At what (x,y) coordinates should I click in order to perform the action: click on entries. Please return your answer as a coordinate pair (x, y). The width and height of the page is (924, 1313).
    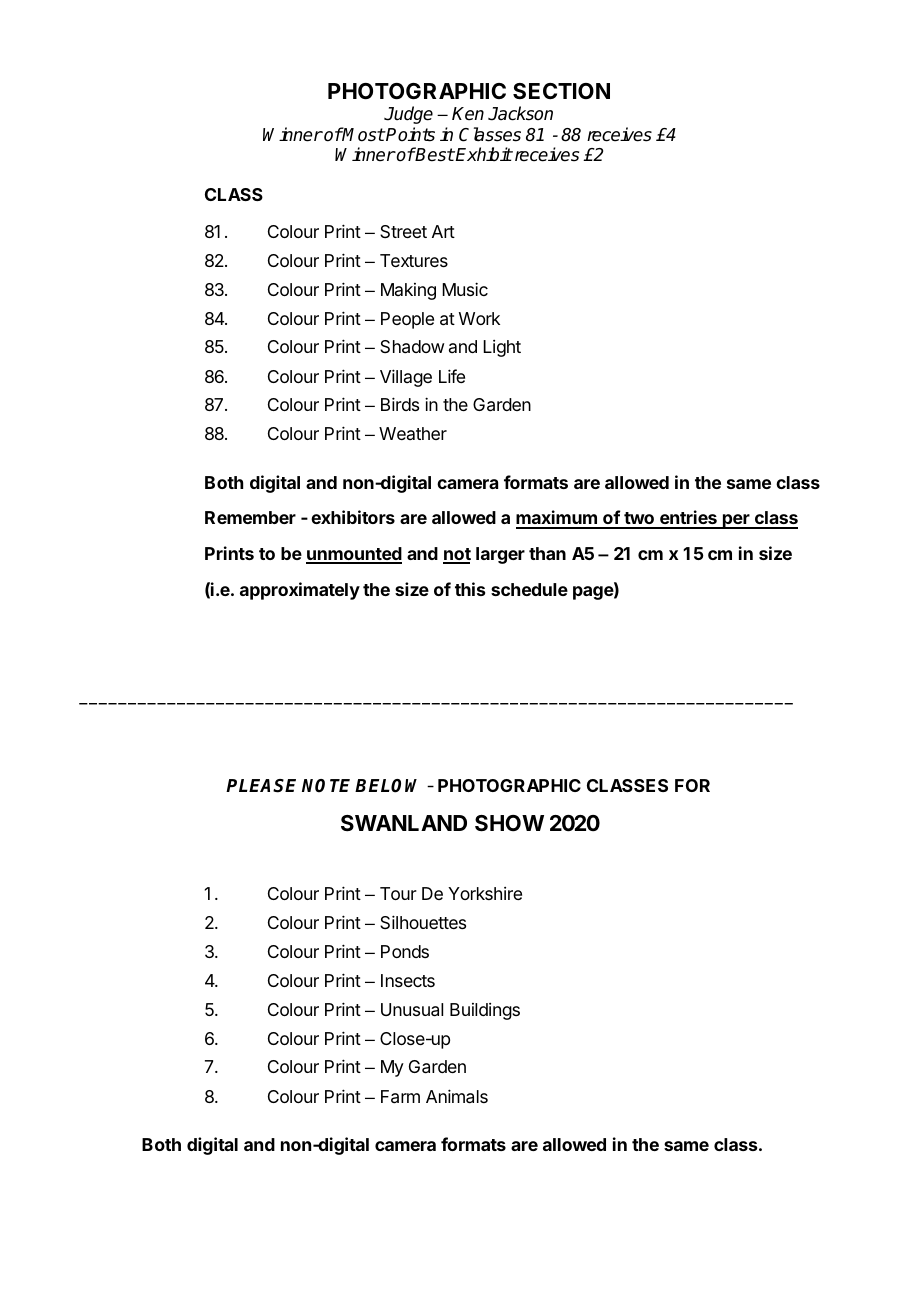
    Looking at the image, I should click on (688, 519).
